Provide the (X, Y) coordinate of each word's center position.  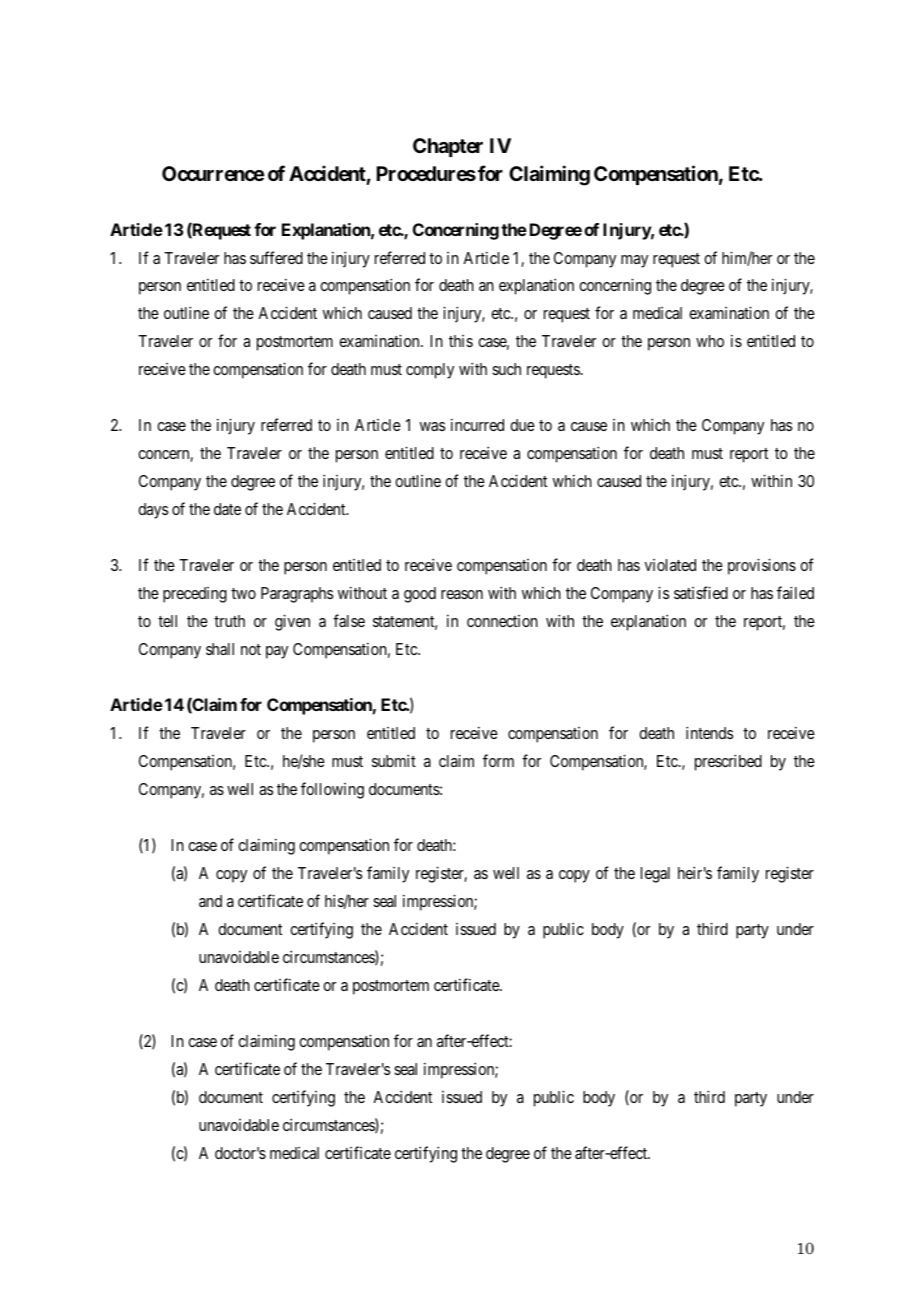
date (227, 509)
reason (462, 594)
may (634, 261)
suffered (276, 257)
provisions (762, 566)
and (210, 901)
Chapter (448, 147)
